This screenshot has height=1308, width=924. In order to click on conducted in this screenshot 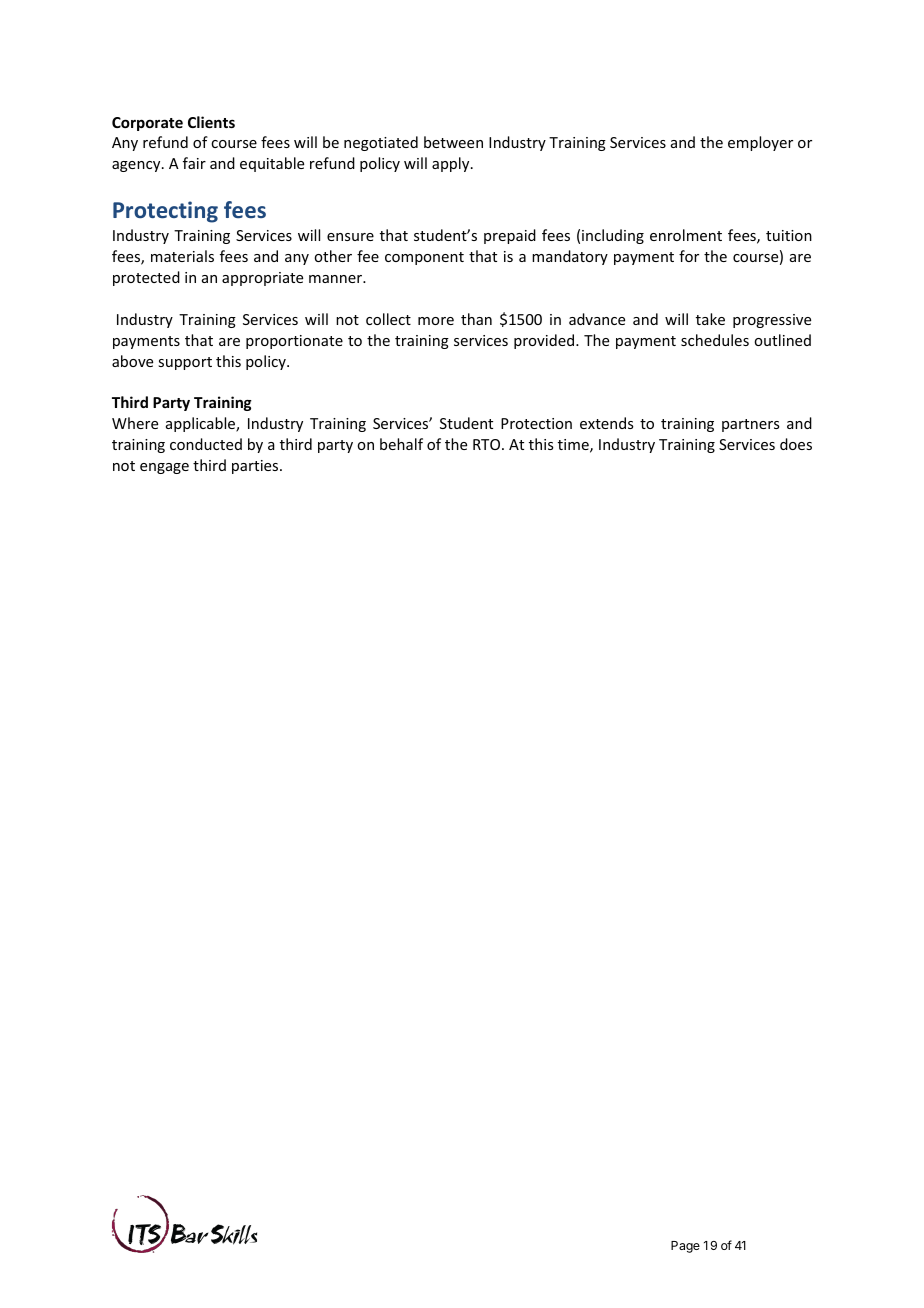, I will do `click(206, 444)`.
